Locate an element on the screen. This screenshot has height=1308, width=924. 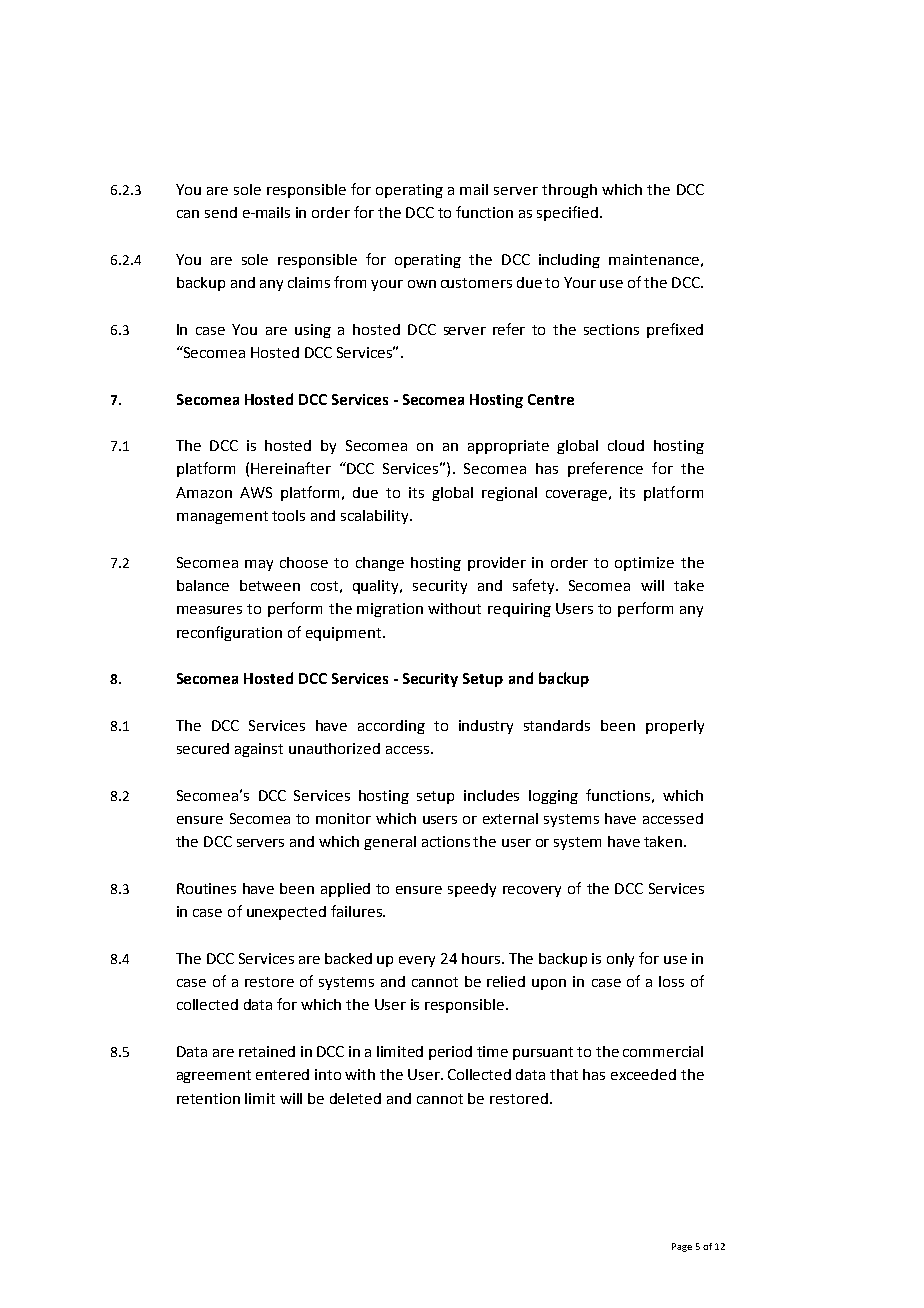
industry is located at coordinates (486, 727).
